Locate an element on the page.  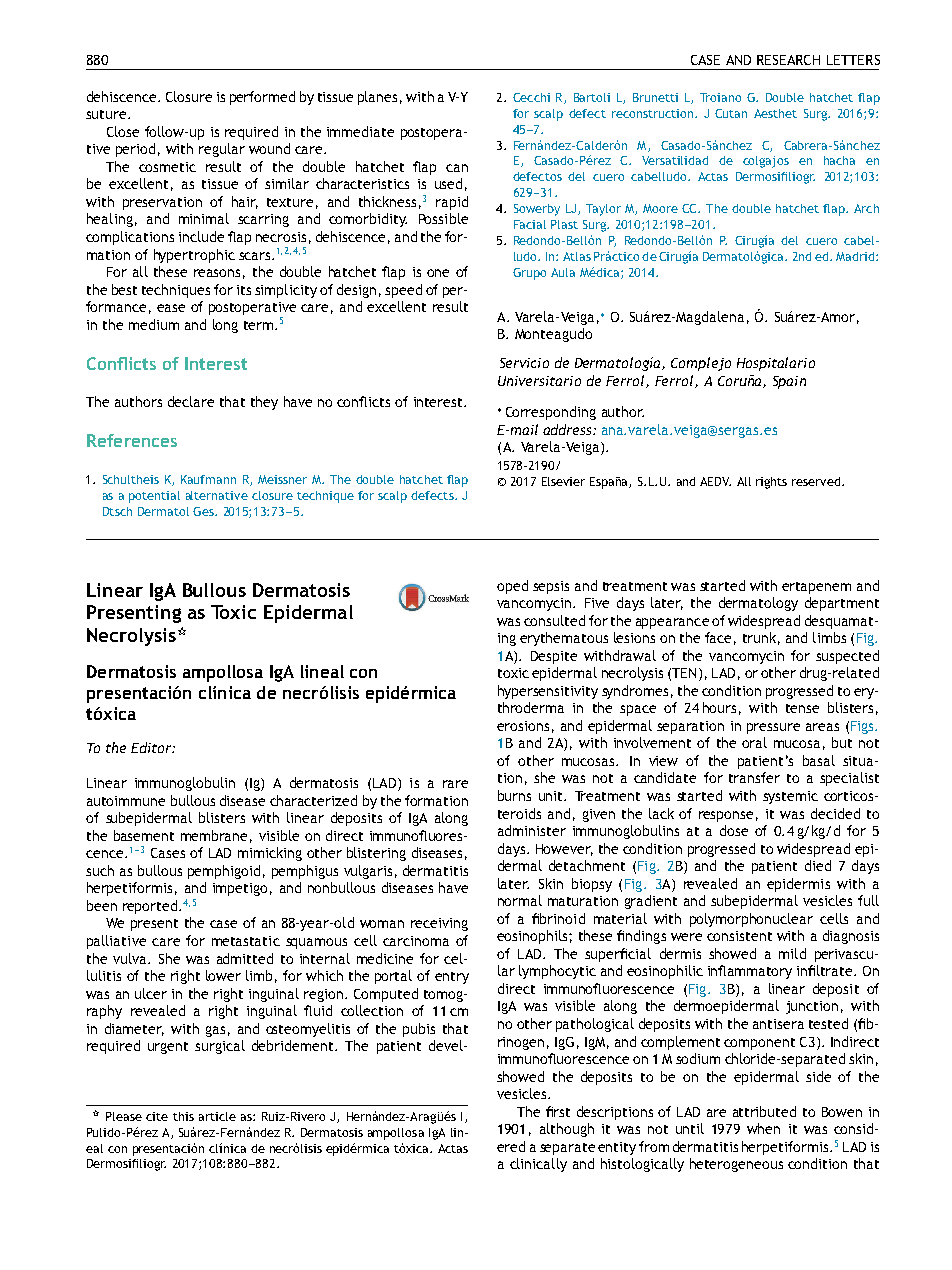
performed is located at coordinates (262, 98).
